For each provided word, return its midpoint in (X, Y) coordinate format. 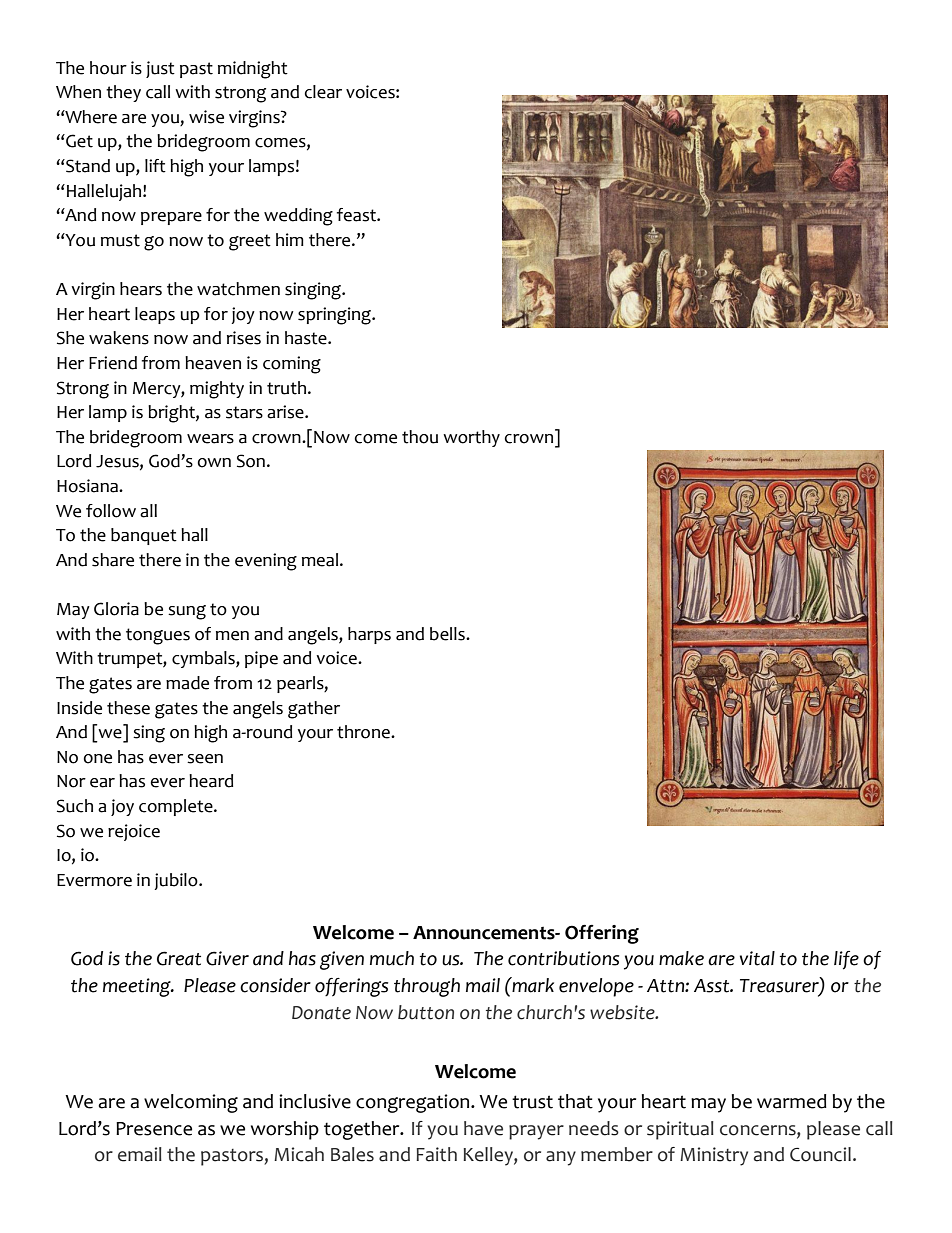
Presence (154, 1129)
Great (179, 958)
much (392, 958)
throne (364, 732)
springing (335, 316)
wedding (298, 217)
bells (448, 634)
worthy (471, 438)
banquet (144, 536)
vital (757, 958)
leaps (155, 315)
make (681, 958)
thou (420, 437)
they (123, 93)
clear (323, 92)
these (128, 708)
